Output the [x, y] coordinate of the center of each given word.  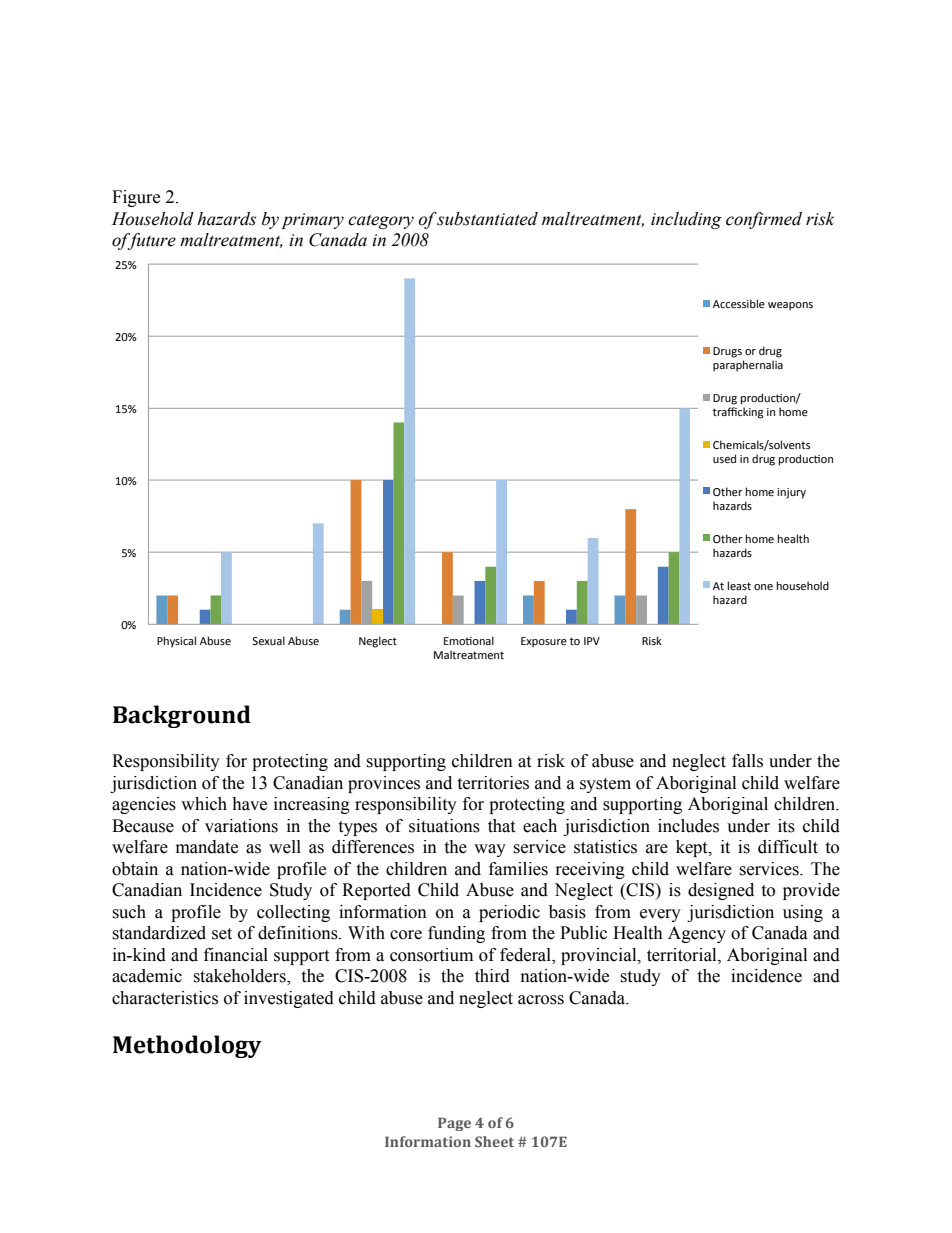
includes [688, 826]
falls [747, 761]
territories [493, 783]
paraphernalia [748, 366]
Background [182, 716]
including [686, 220]
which [204, 804]
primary [312, 221]
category [381, 221]
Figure [136, 198]
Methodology [187, 1046]
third [492, 976]
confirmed [764, 220]
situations [444, 826]
